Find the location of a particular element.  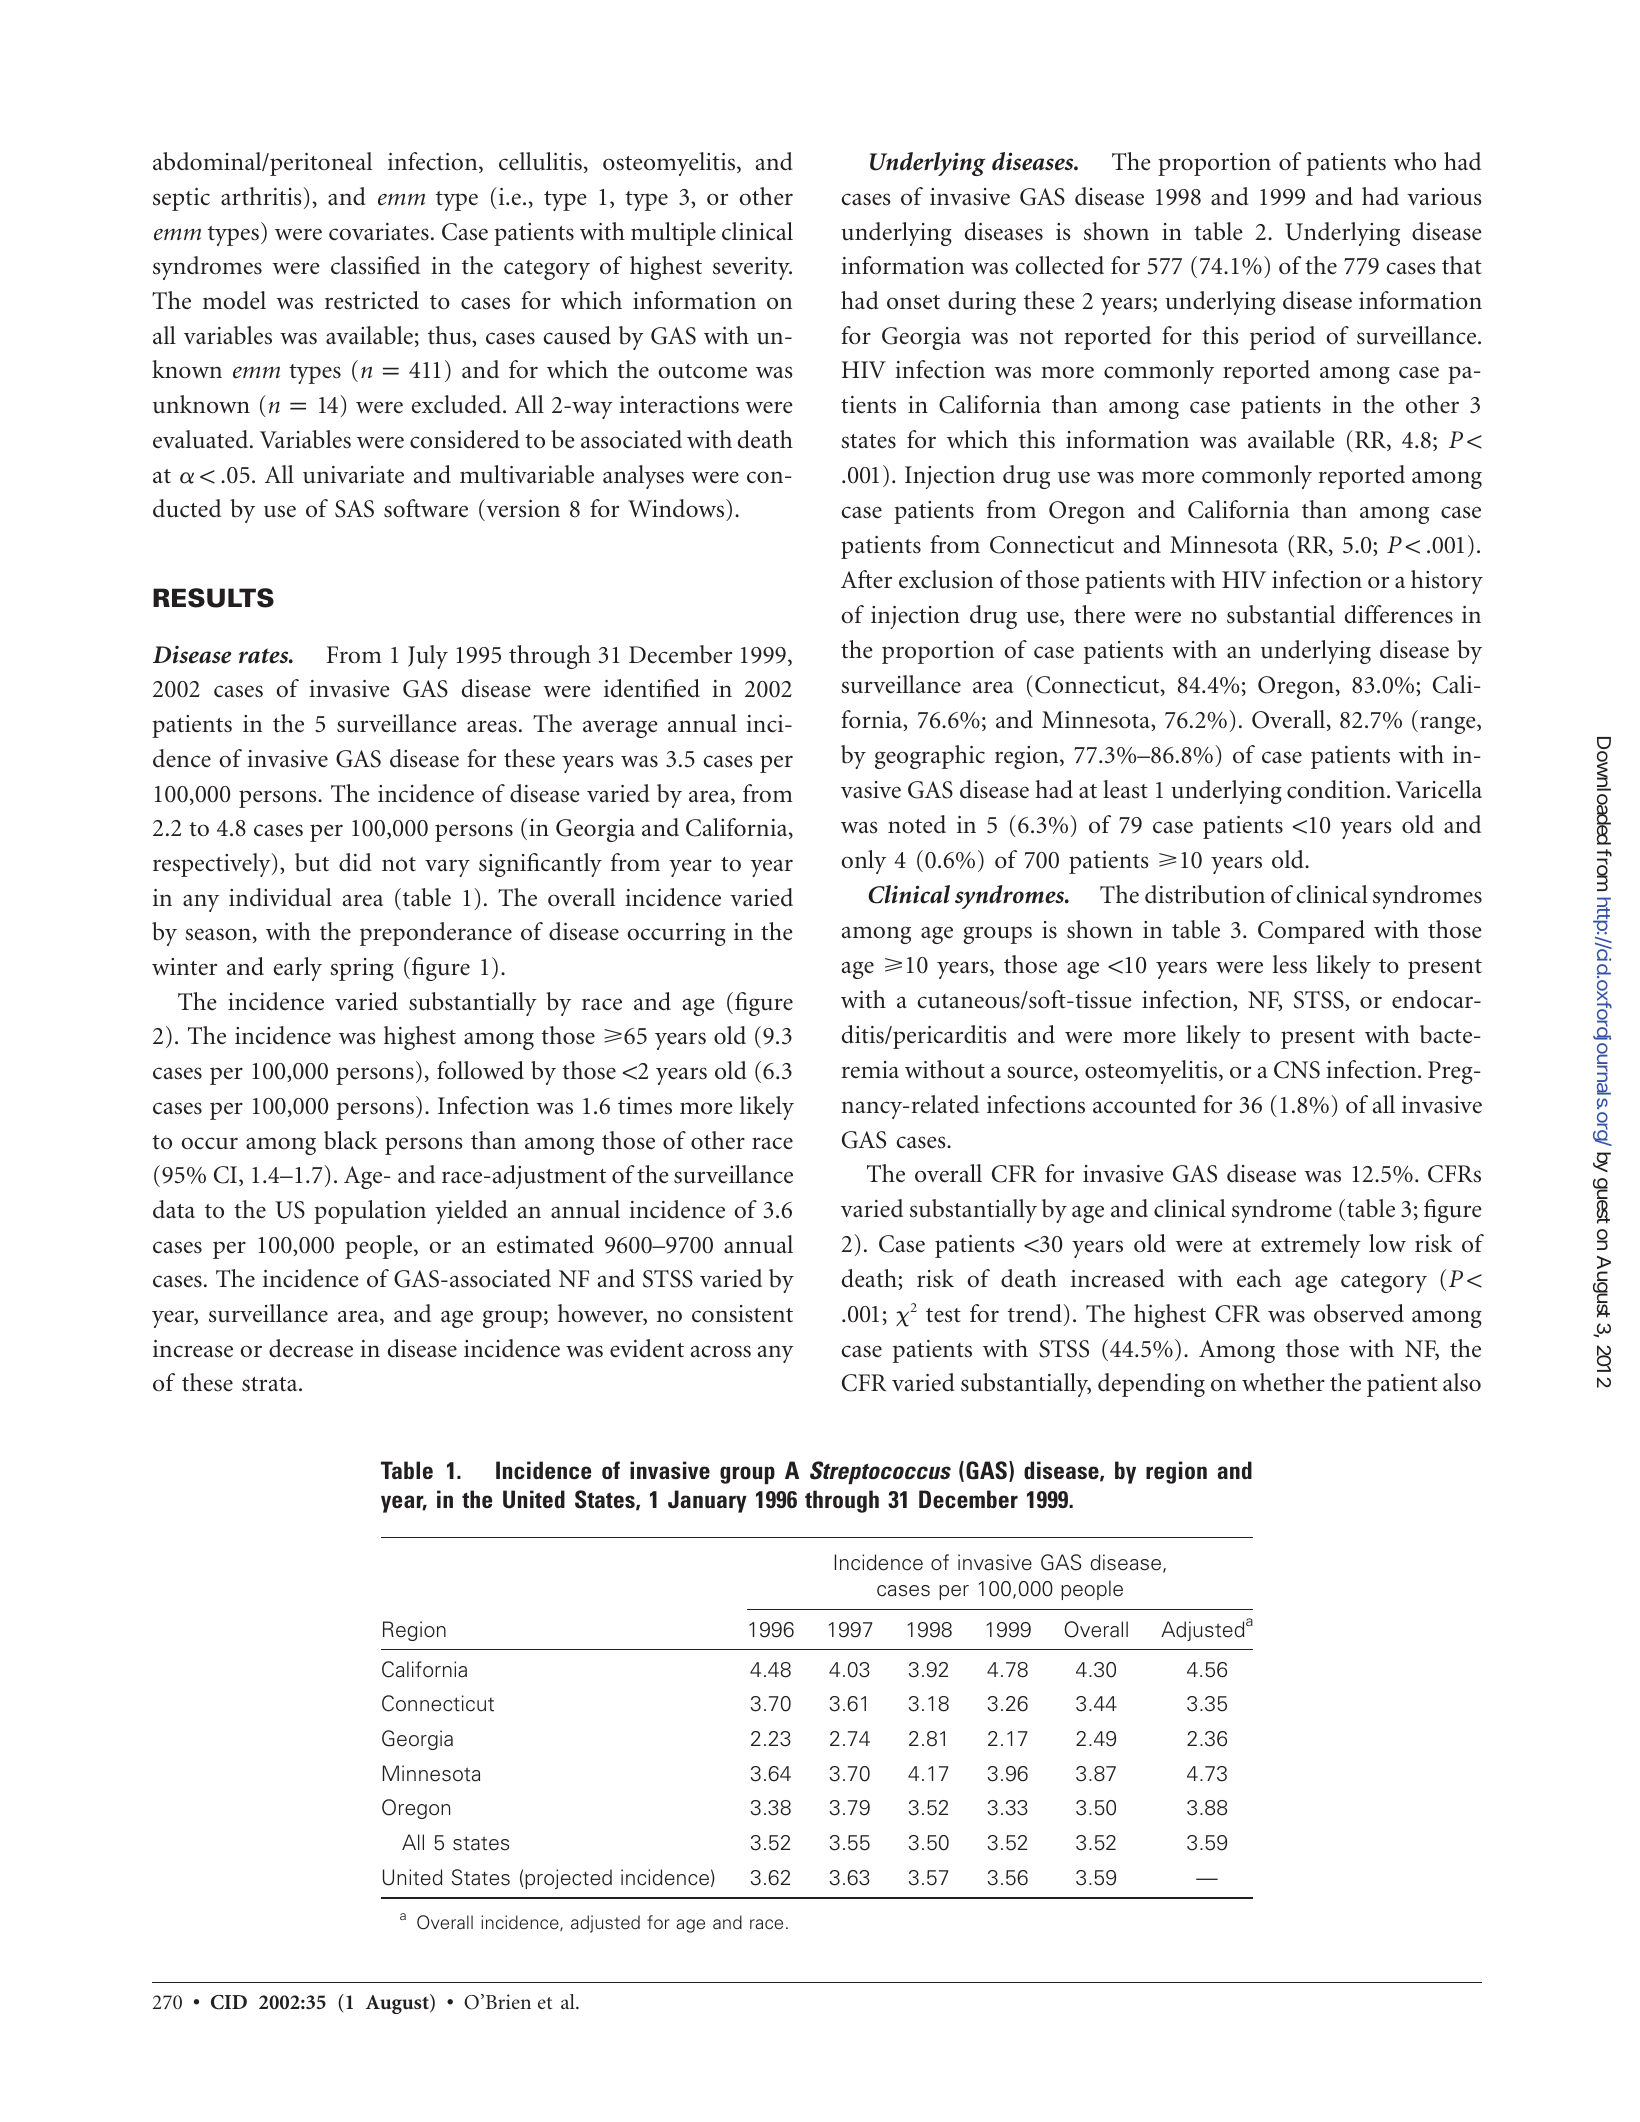

severity is located at coordinates (752, 268).
